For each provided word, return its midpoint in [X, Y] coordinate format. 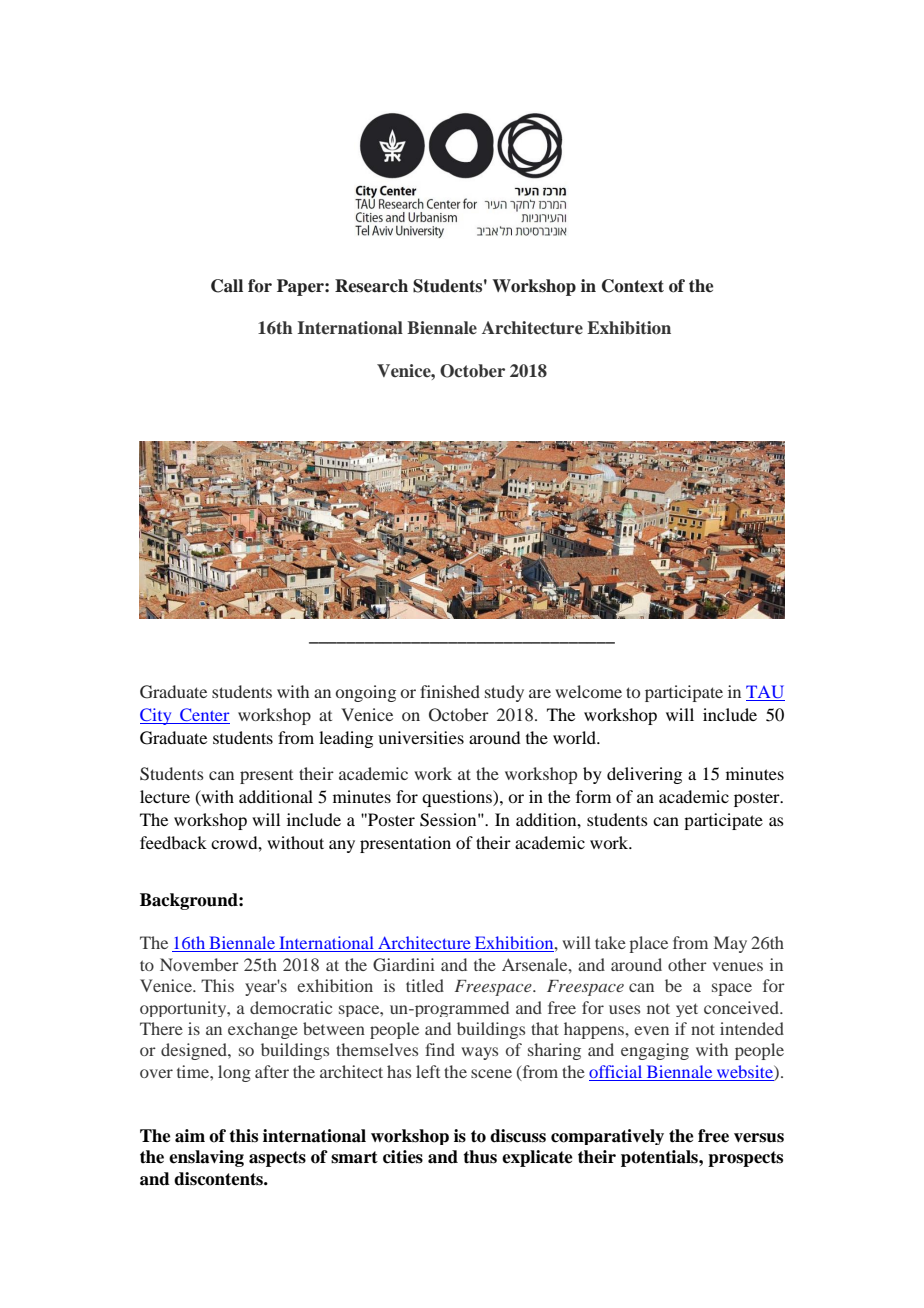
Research [371, 286]
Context [633, 286]
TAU [765, 693]
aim [190, 1136]
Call [227, 286]
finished [450, 691]
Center [204, 716]
